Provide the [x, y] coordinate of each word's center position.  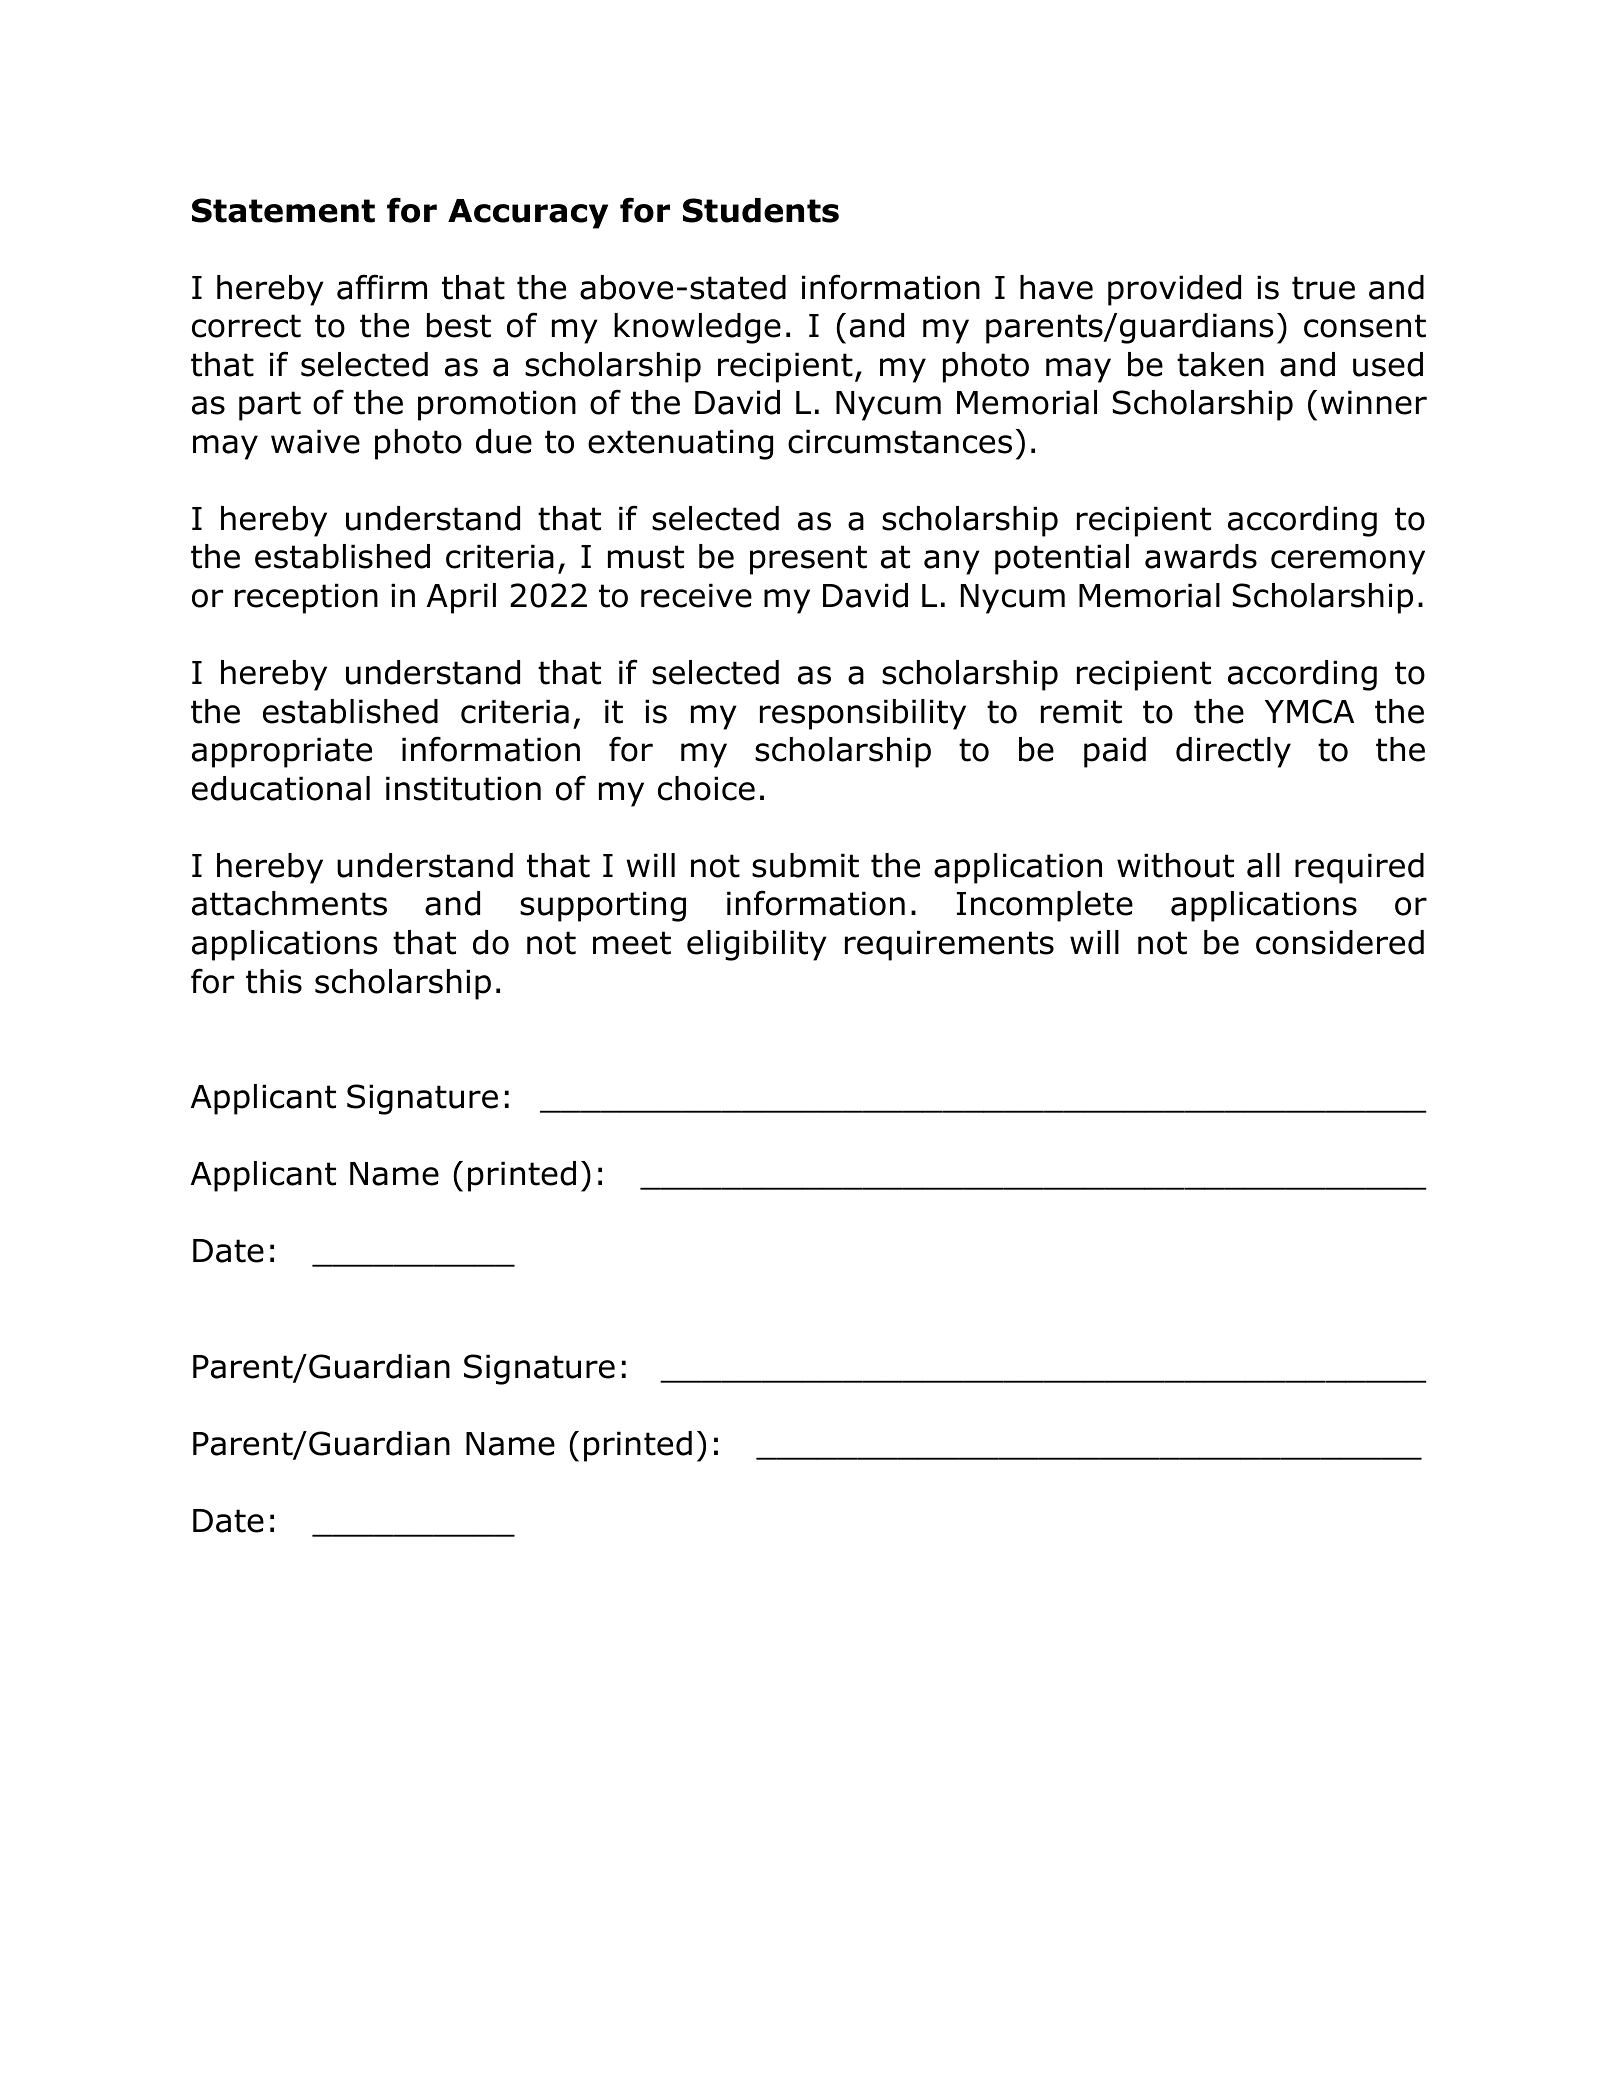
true [1323, 288]
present [808, 560]
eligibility [757, 945]
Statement [283, 210]
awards [1201, 556]
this [274, 981]
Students [761, 210]
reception [306, 598]
